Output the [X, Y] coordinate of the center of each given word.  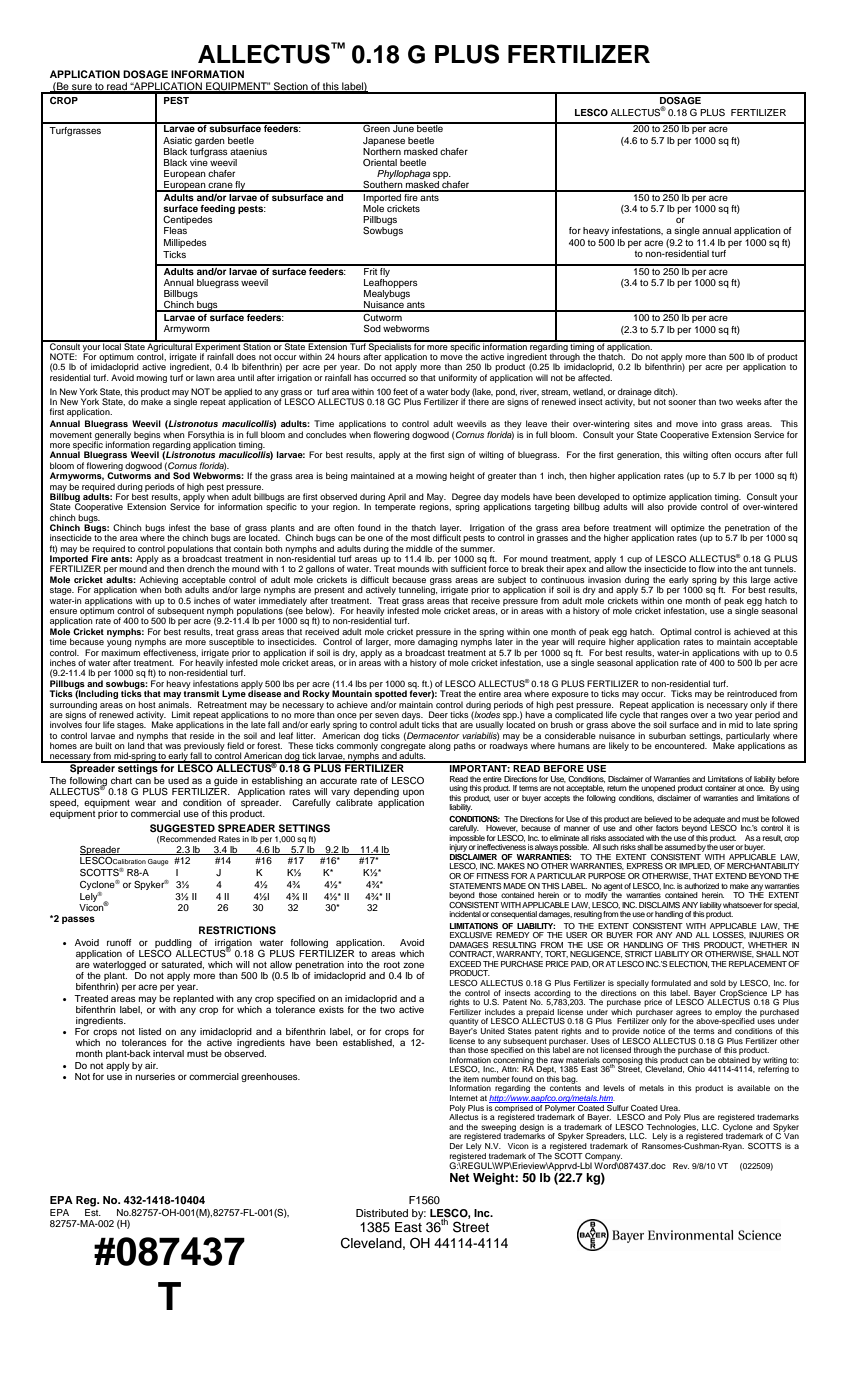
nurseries [155, 1075]
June [403, 127]
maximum [120, 652]
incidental [465, 914]
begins [147, 436]
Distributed [382, 1213]
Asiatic [177, 140]
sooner [682, 402]
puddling [173, 943]
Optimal [675, 633]
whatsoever [742, 905]
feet [400, 391]
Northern [382, 150]
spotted [391, 694]
